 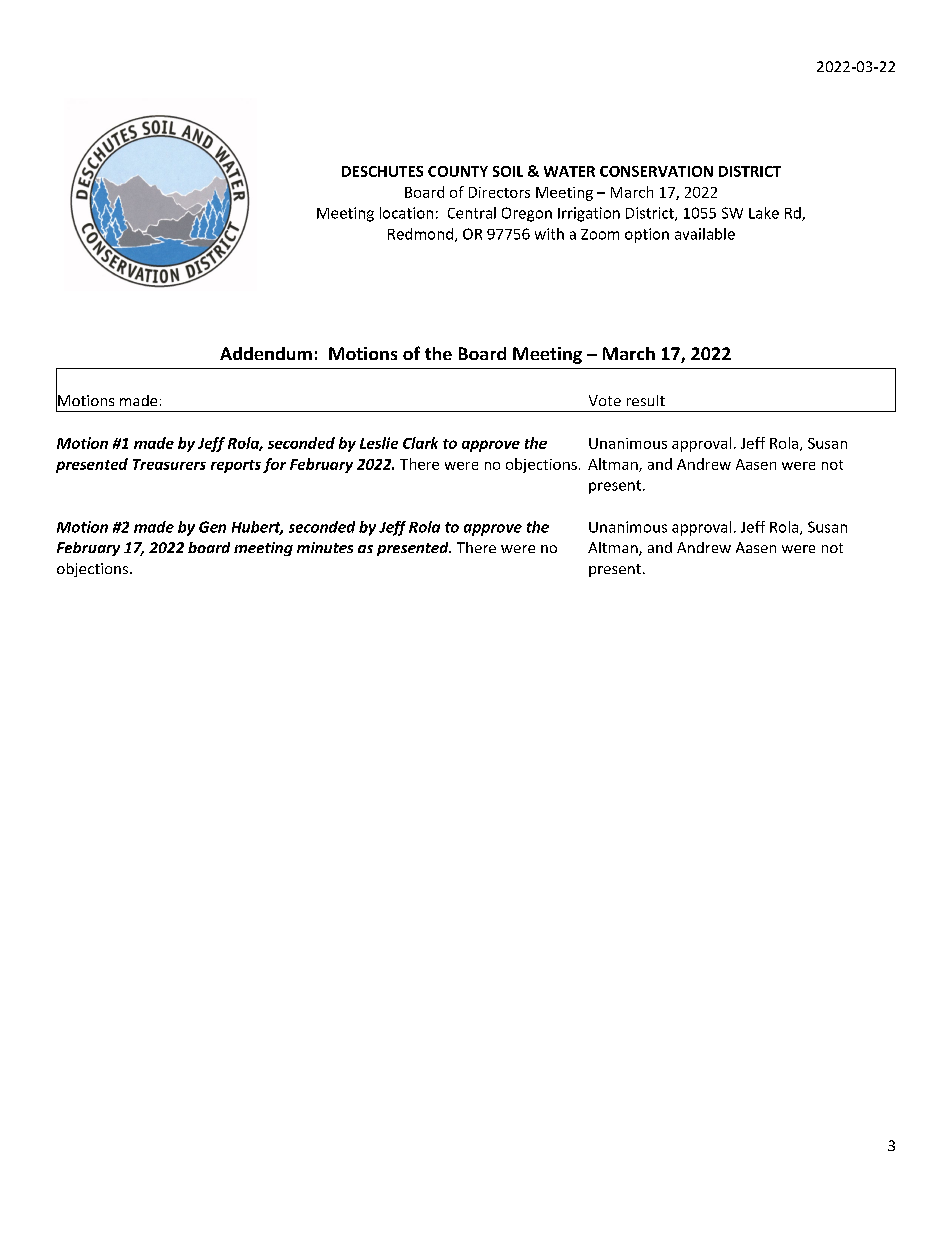 I want to click on Vote, so click(x=605, y=400).
